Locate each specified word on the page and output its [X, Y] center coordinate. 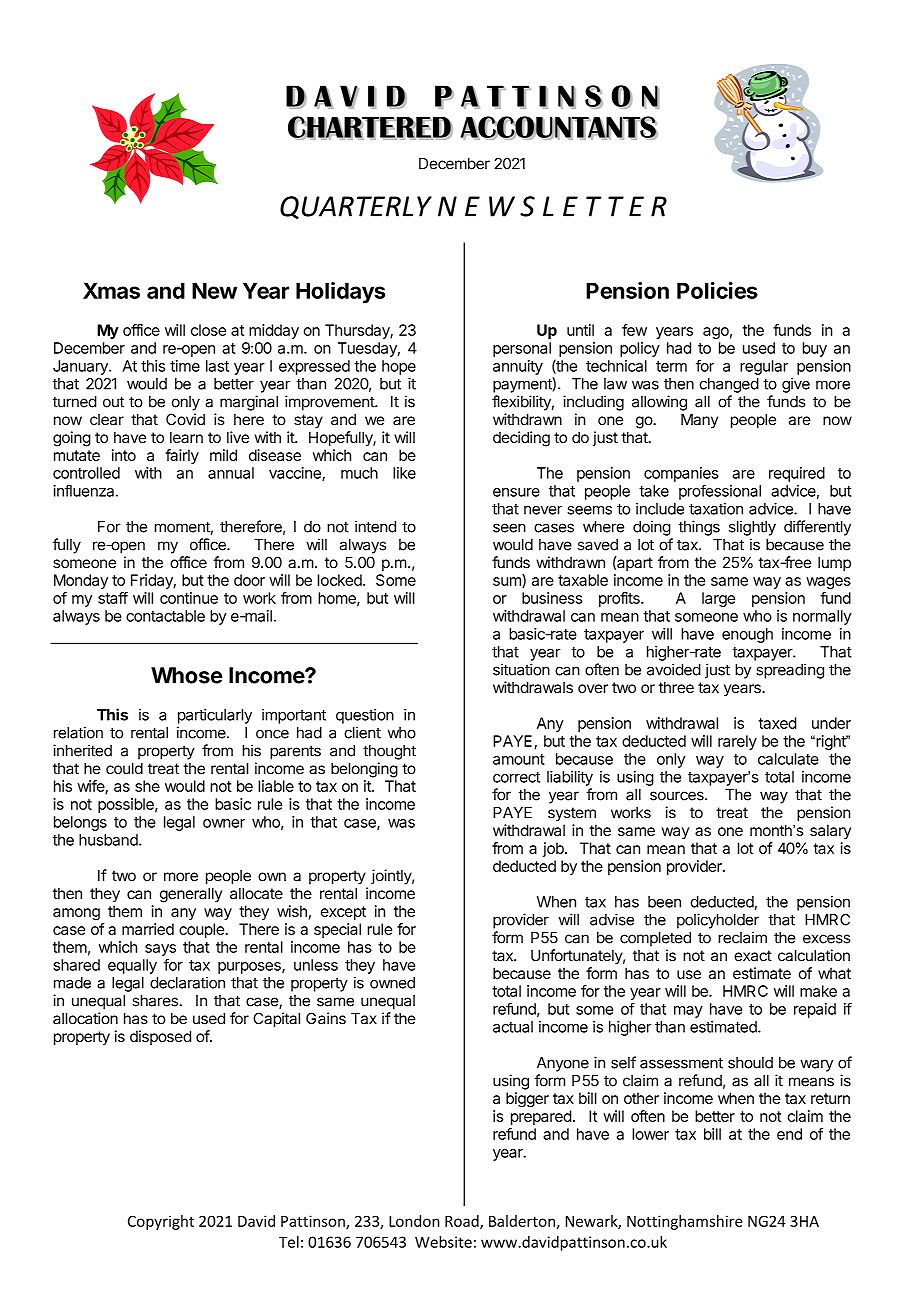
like [404, 473]
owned [392, 983]
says [160, 950]
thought [389, 752]
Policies [717, 290]
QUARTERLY [356, 207]
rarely [737, 742]
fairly [182, 456]
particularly [215, 716]
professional [720, 492]
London [414, 1221]
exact [753, 956]
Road [463, 1222]
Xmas [111, 290]
